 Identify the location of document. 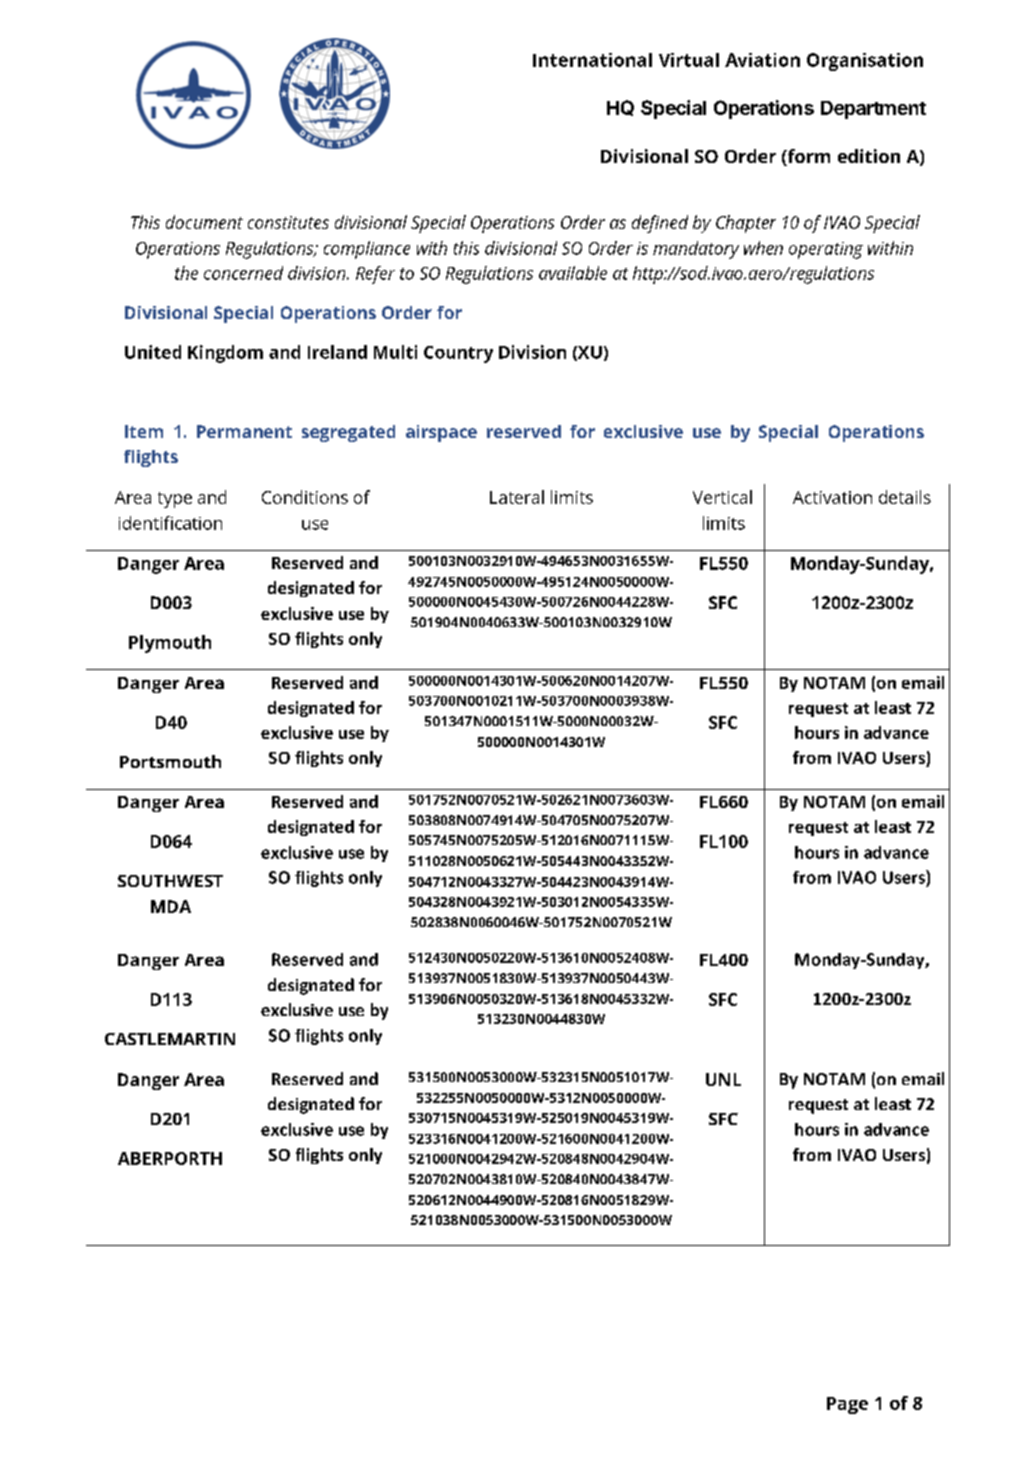
(204, 222).
